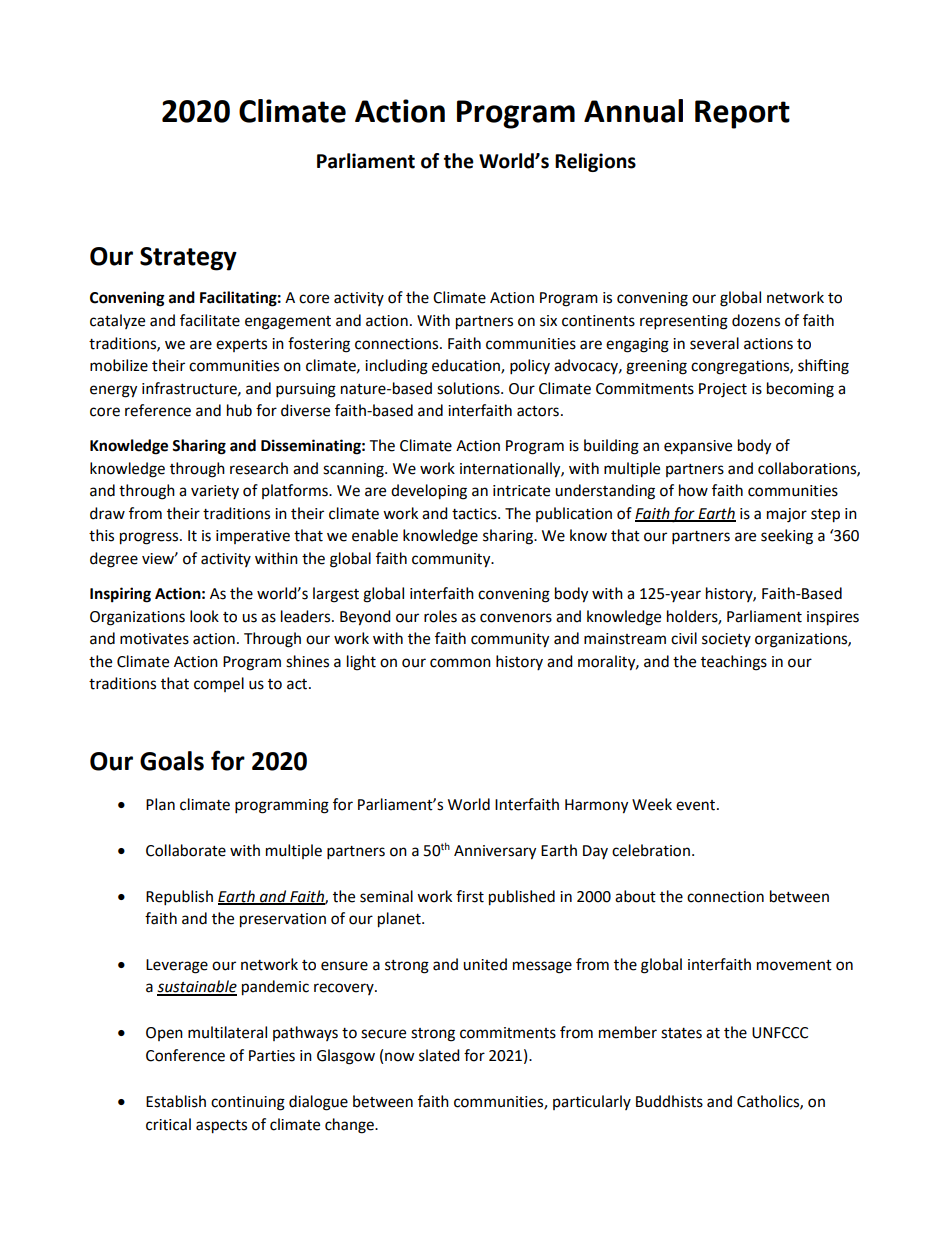 The image size is (952, 1233). I want to click on look, so click(204, 616).
